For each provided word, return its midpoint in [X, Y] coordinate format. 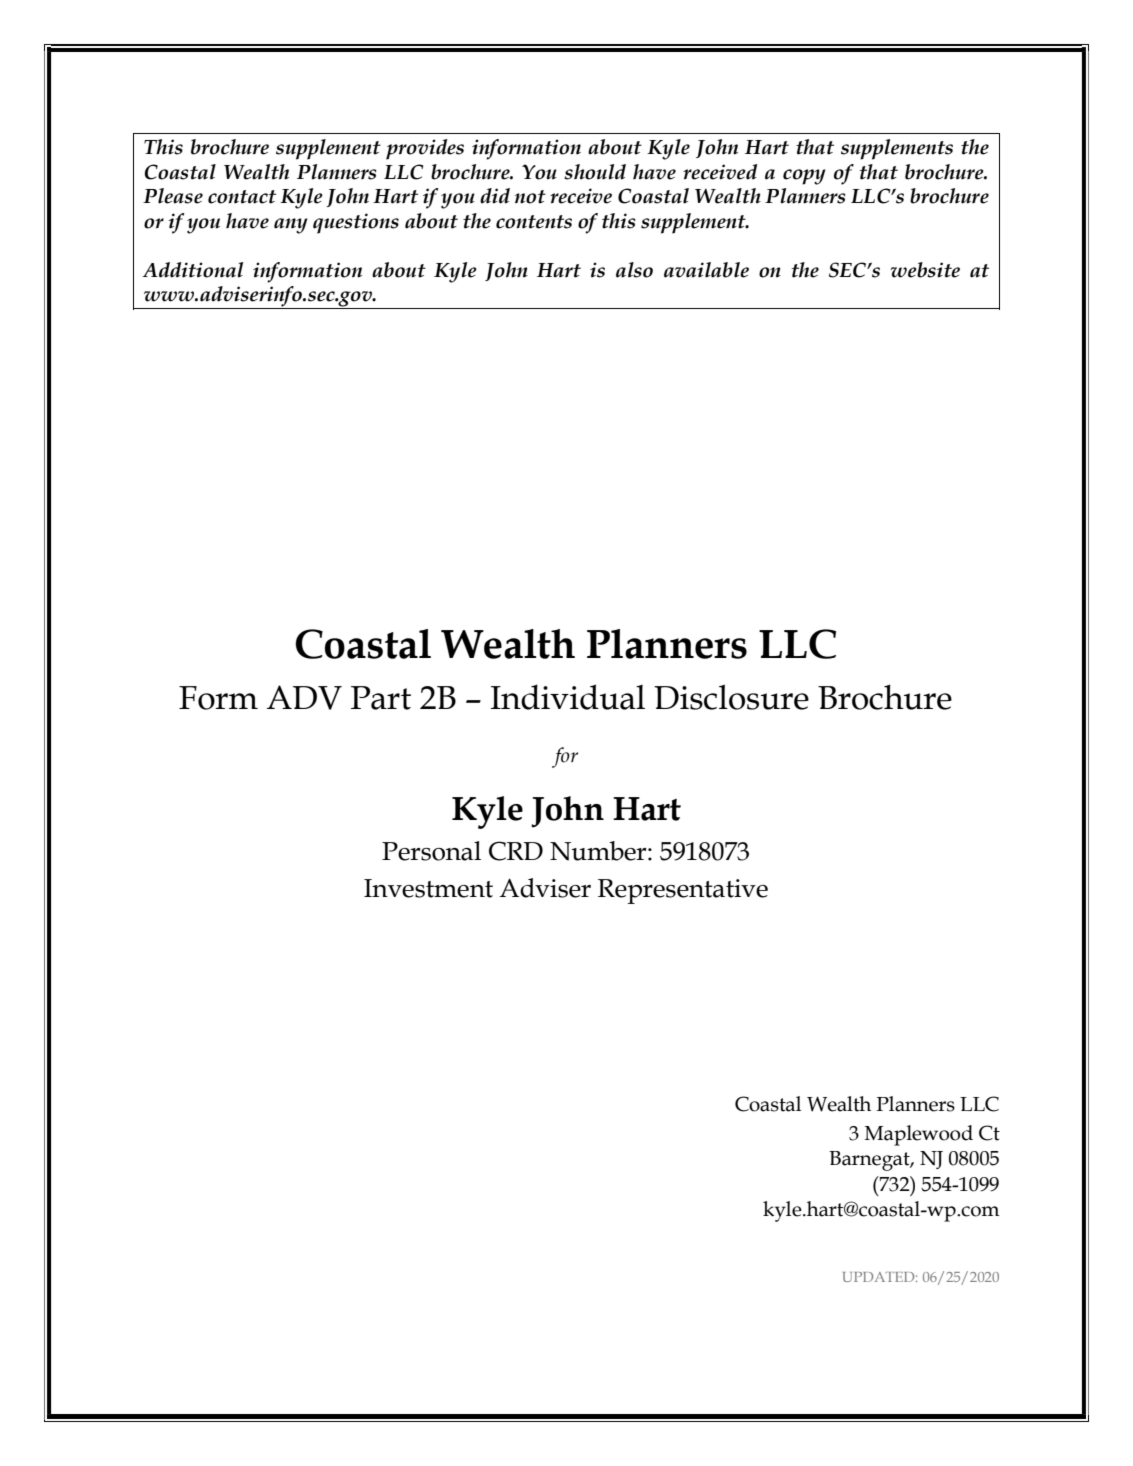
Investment [428, 888]
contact [242, 197]
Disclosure [731, 697]
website [925, 270]
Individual [568, 697]
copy [804, 177]
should [595, 172]
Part [381, 698]
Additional [192, 270]
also [634, 270]
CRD [516, 851]
